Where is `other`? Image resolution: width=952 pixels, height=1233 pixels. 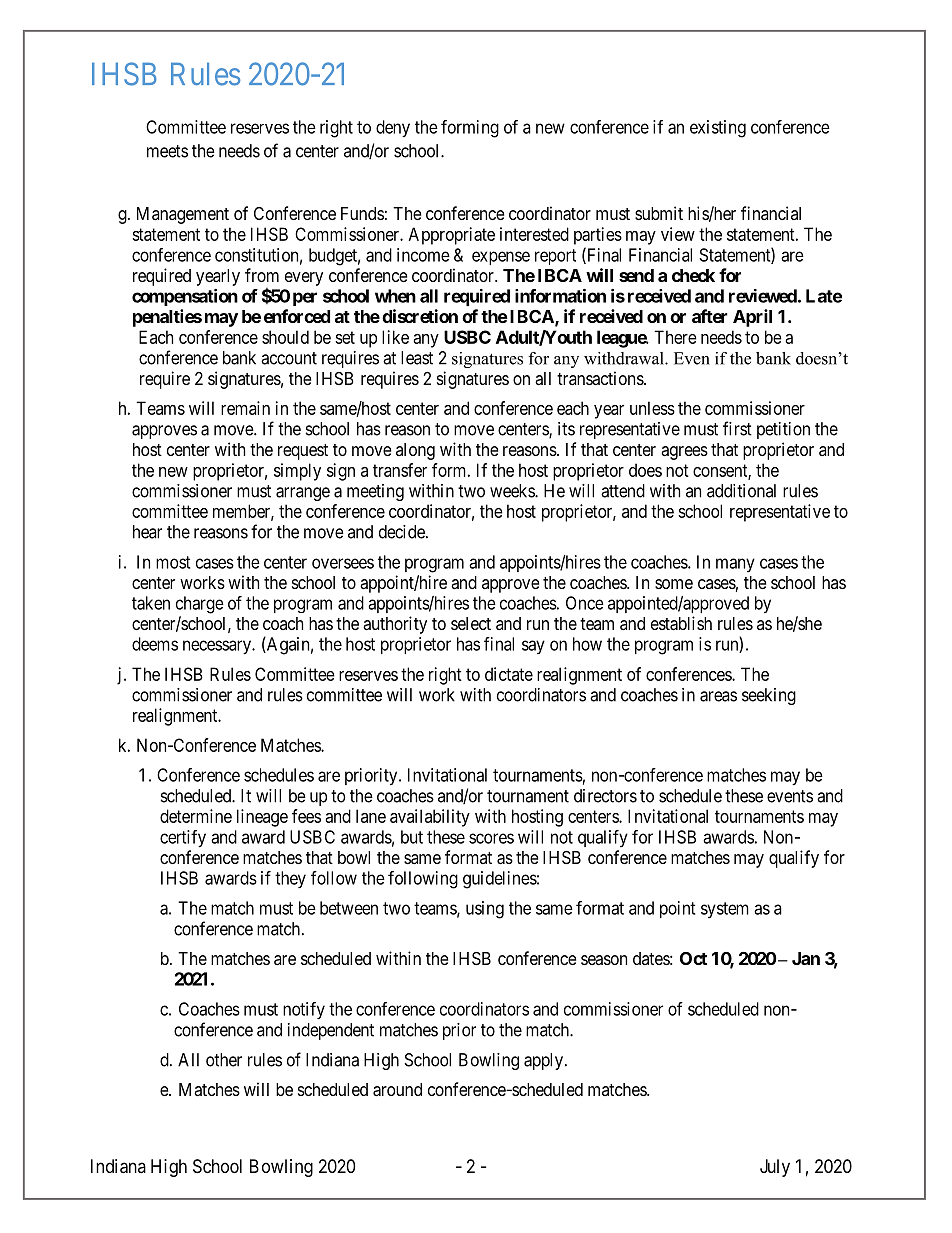
other is located at coordinates (224, 1060).
